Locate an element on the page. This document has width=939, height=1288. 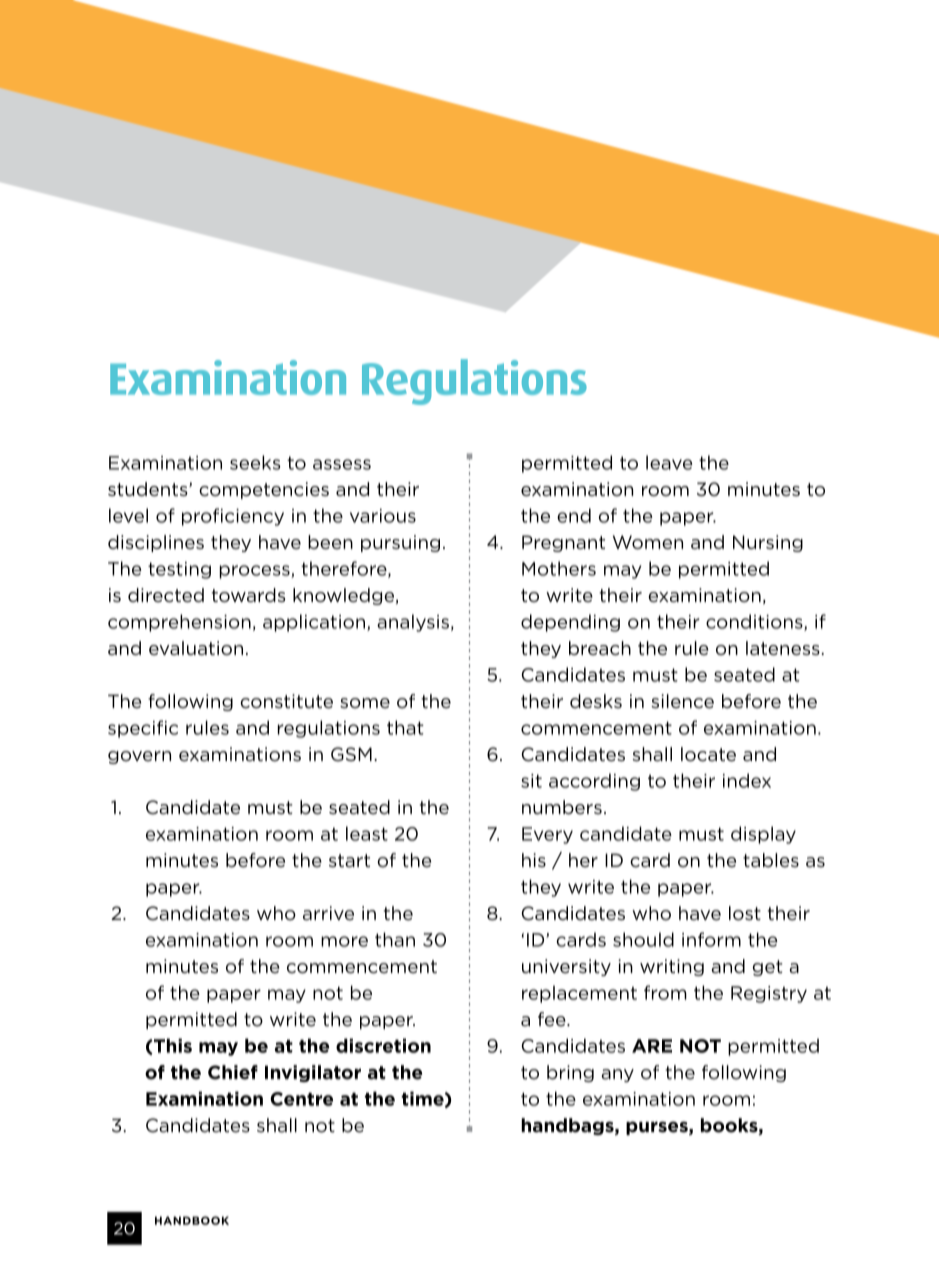
display is located at coordinates (763, 835).
